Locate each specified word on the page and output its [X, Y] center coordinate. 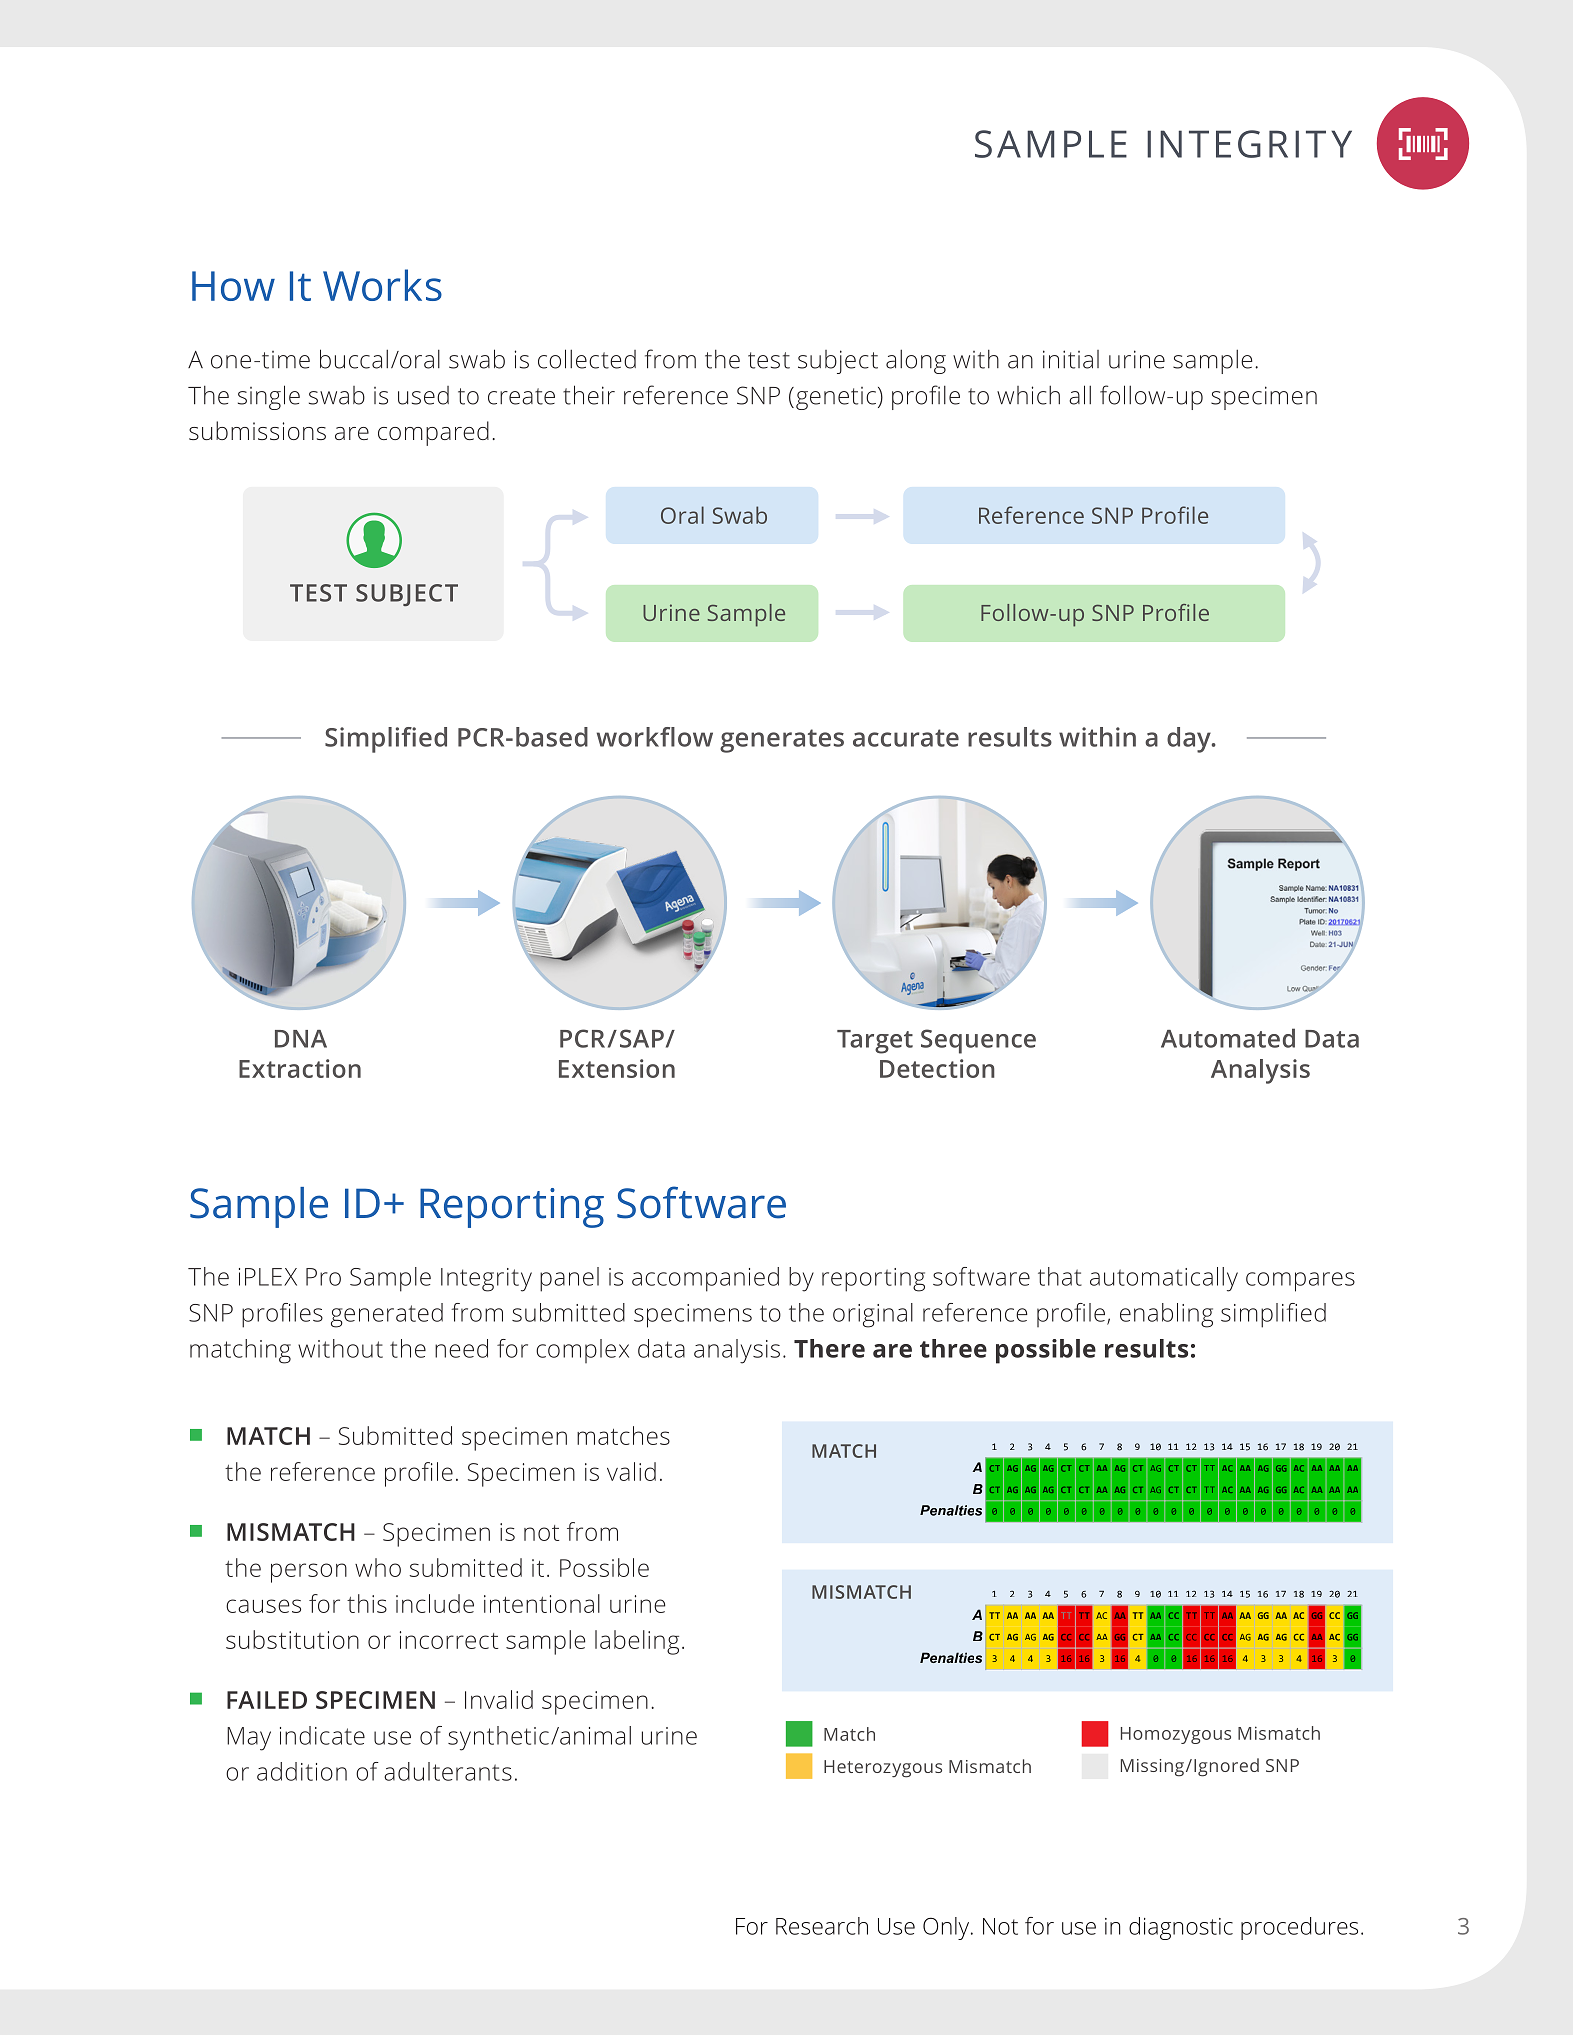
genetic [836, 398]
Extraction [300, 1068]
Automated [1228, 1038]
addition [302, 1771]
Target [875, 1042]
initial [1071, 359]
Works [382, 285]
